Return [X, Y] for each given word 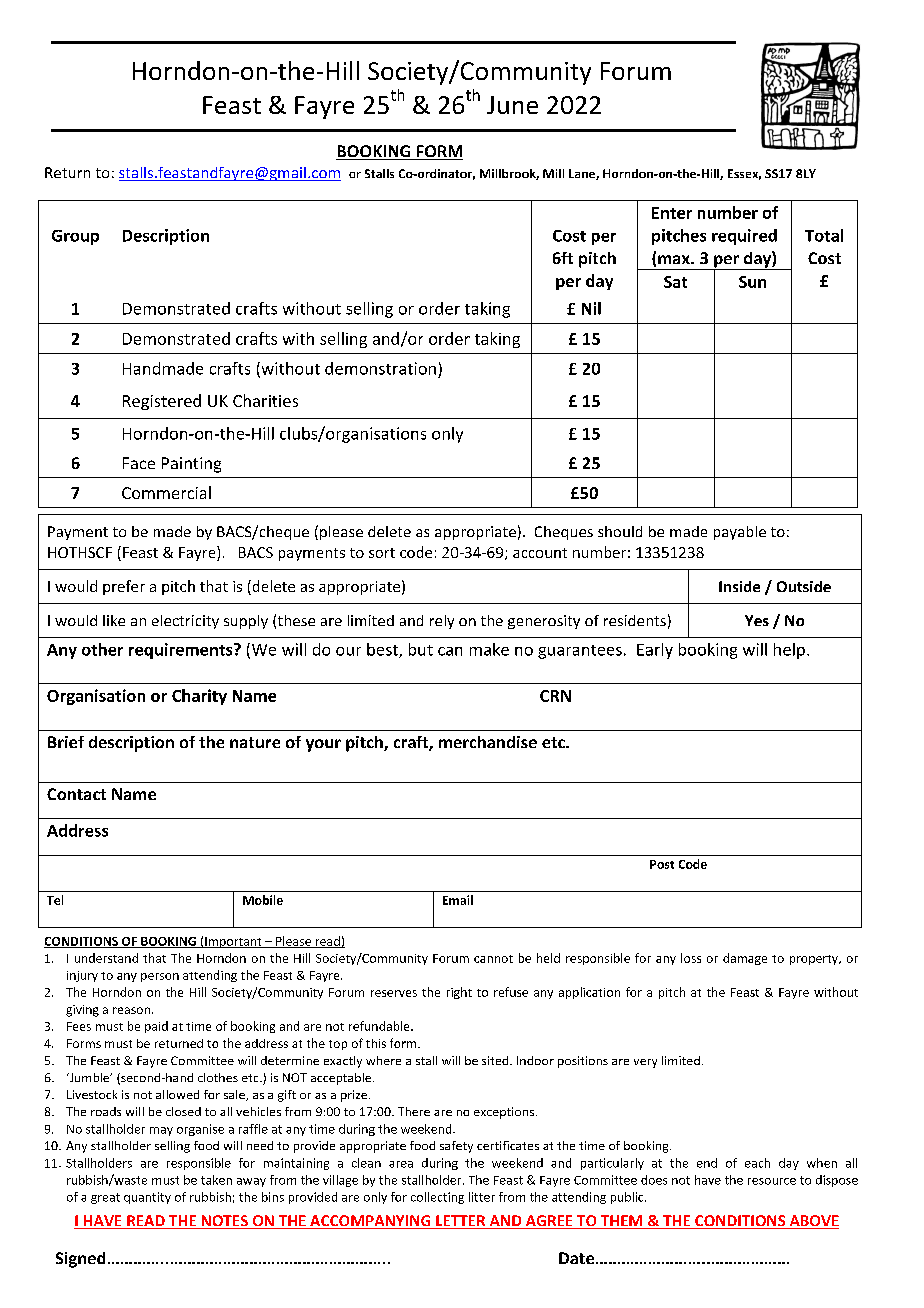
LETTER [461, 1222]
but [421, 649]
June [512, 105]
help [789, 651]
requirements [182, 651]
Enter [672, 213]
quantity [147, 1198]
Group [75, 237]
